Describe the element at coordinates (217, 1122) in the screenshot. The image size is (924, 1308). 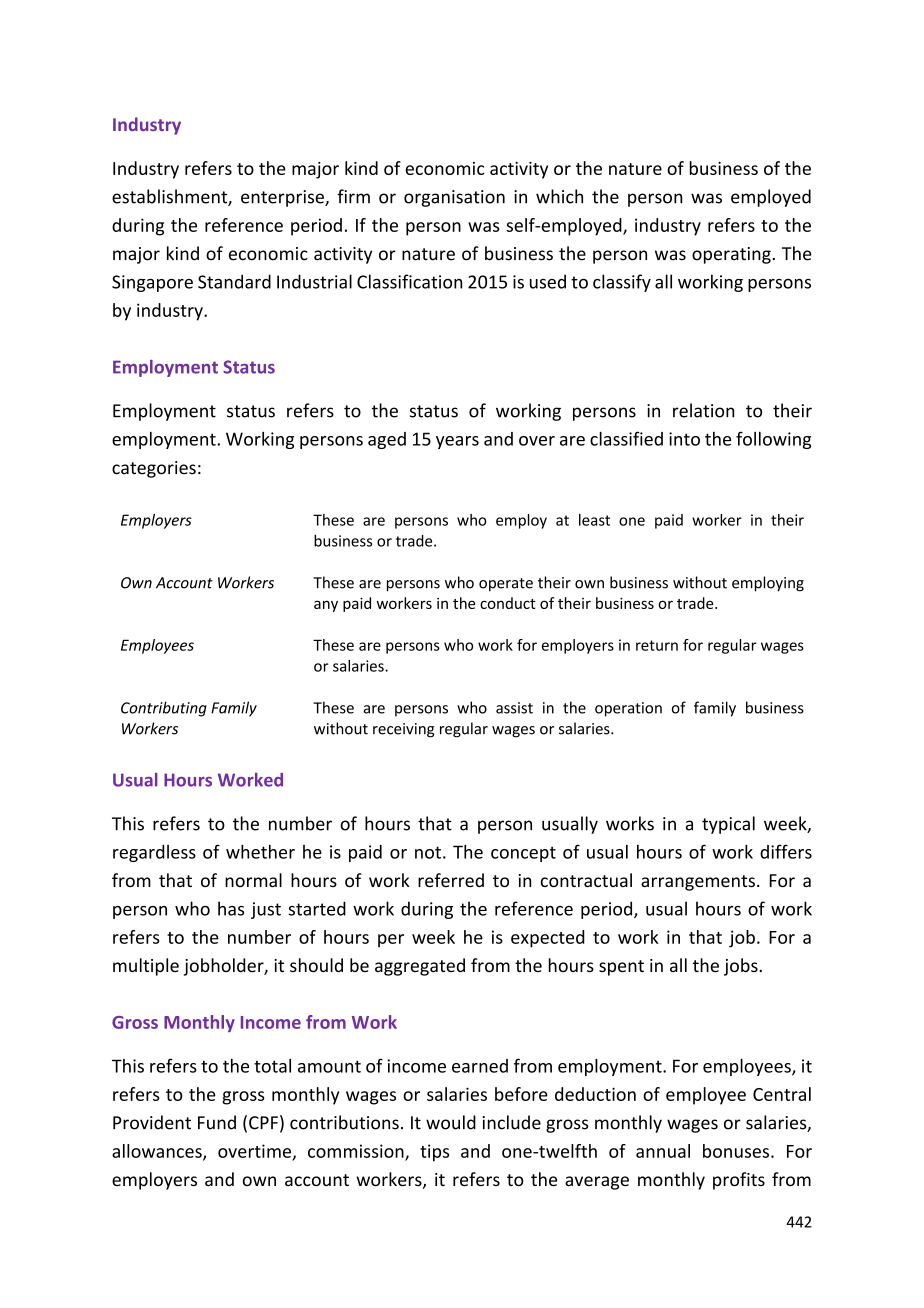
I see `Fund` at that location.
